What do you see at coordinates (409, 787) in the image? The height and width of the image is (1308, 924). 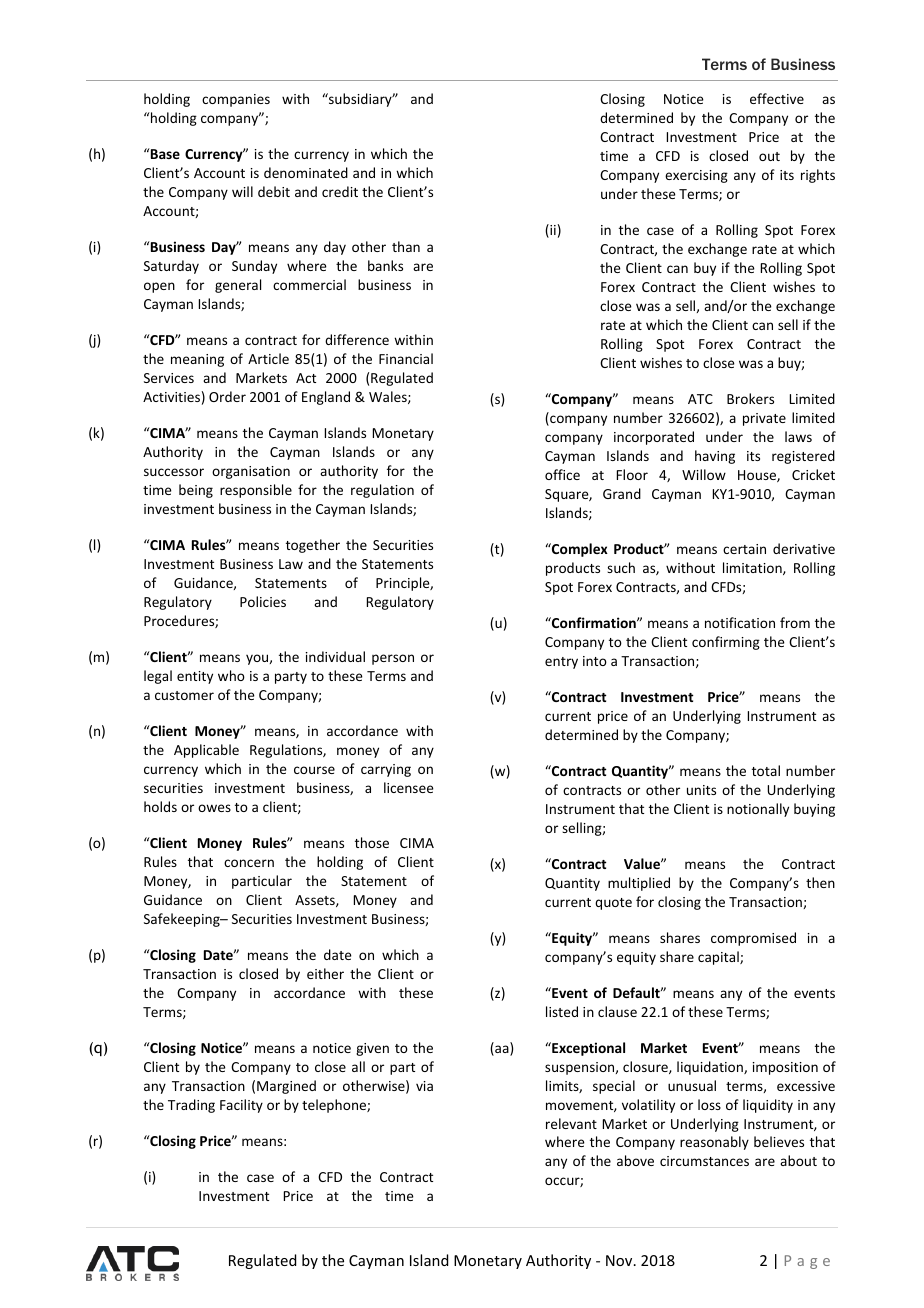 I see `licensee` at bounding box center [409, 787].
